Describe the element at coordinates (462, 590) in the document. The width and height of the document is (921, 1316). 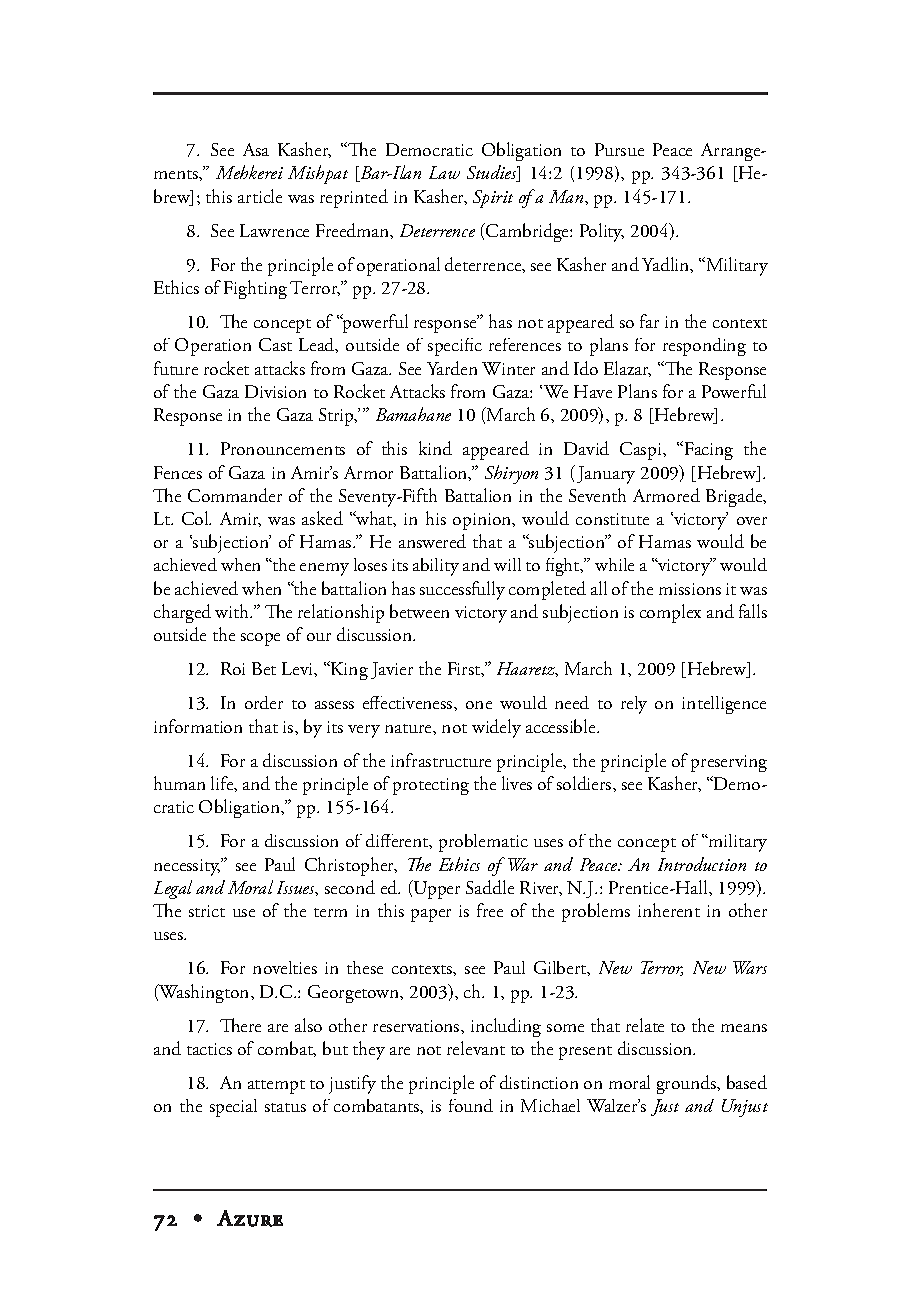
I see `successfully` at that location.
